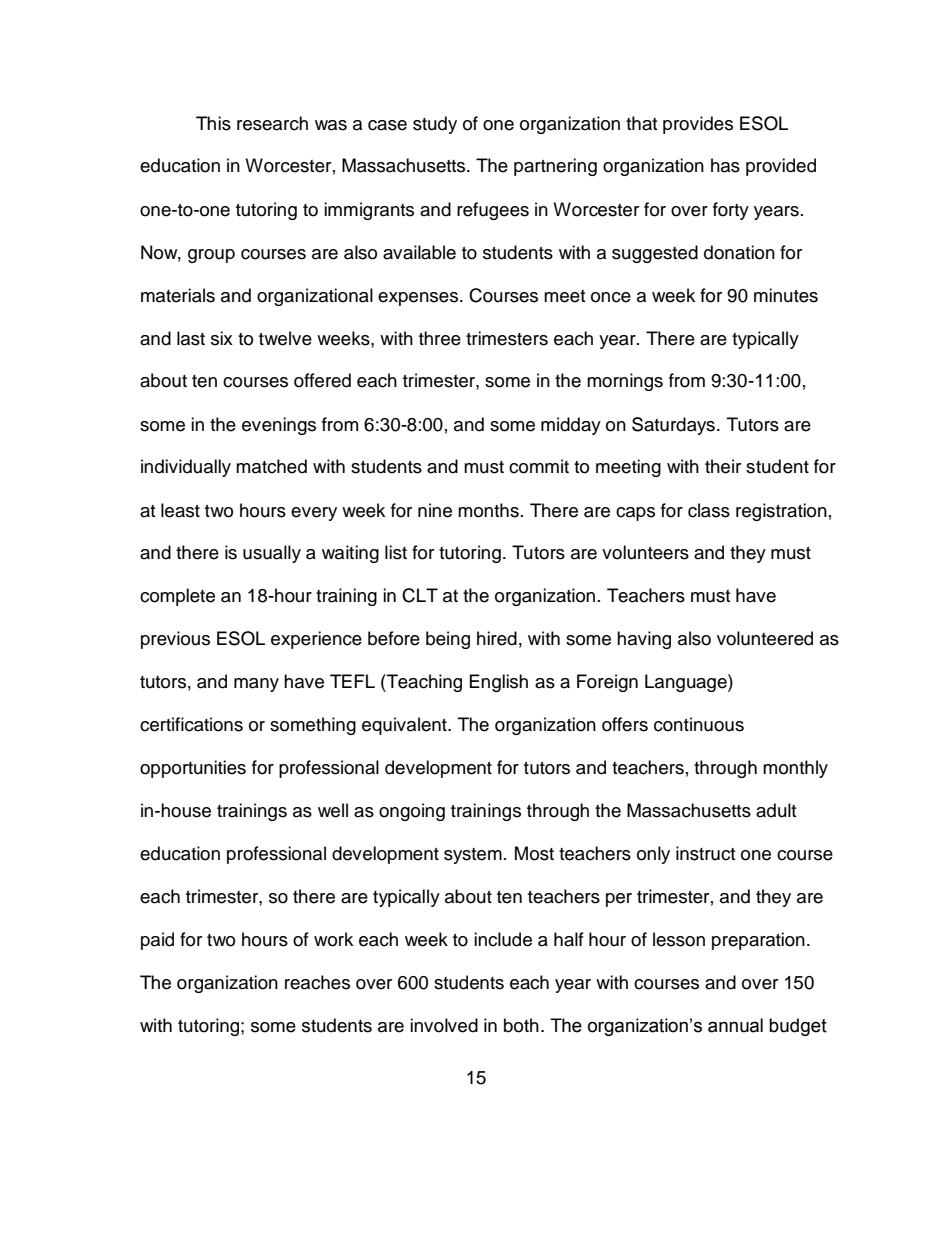 The image size is (952, 1233). Describe the element at coordinates (723, 466) in the page. I see `their` at that location.
